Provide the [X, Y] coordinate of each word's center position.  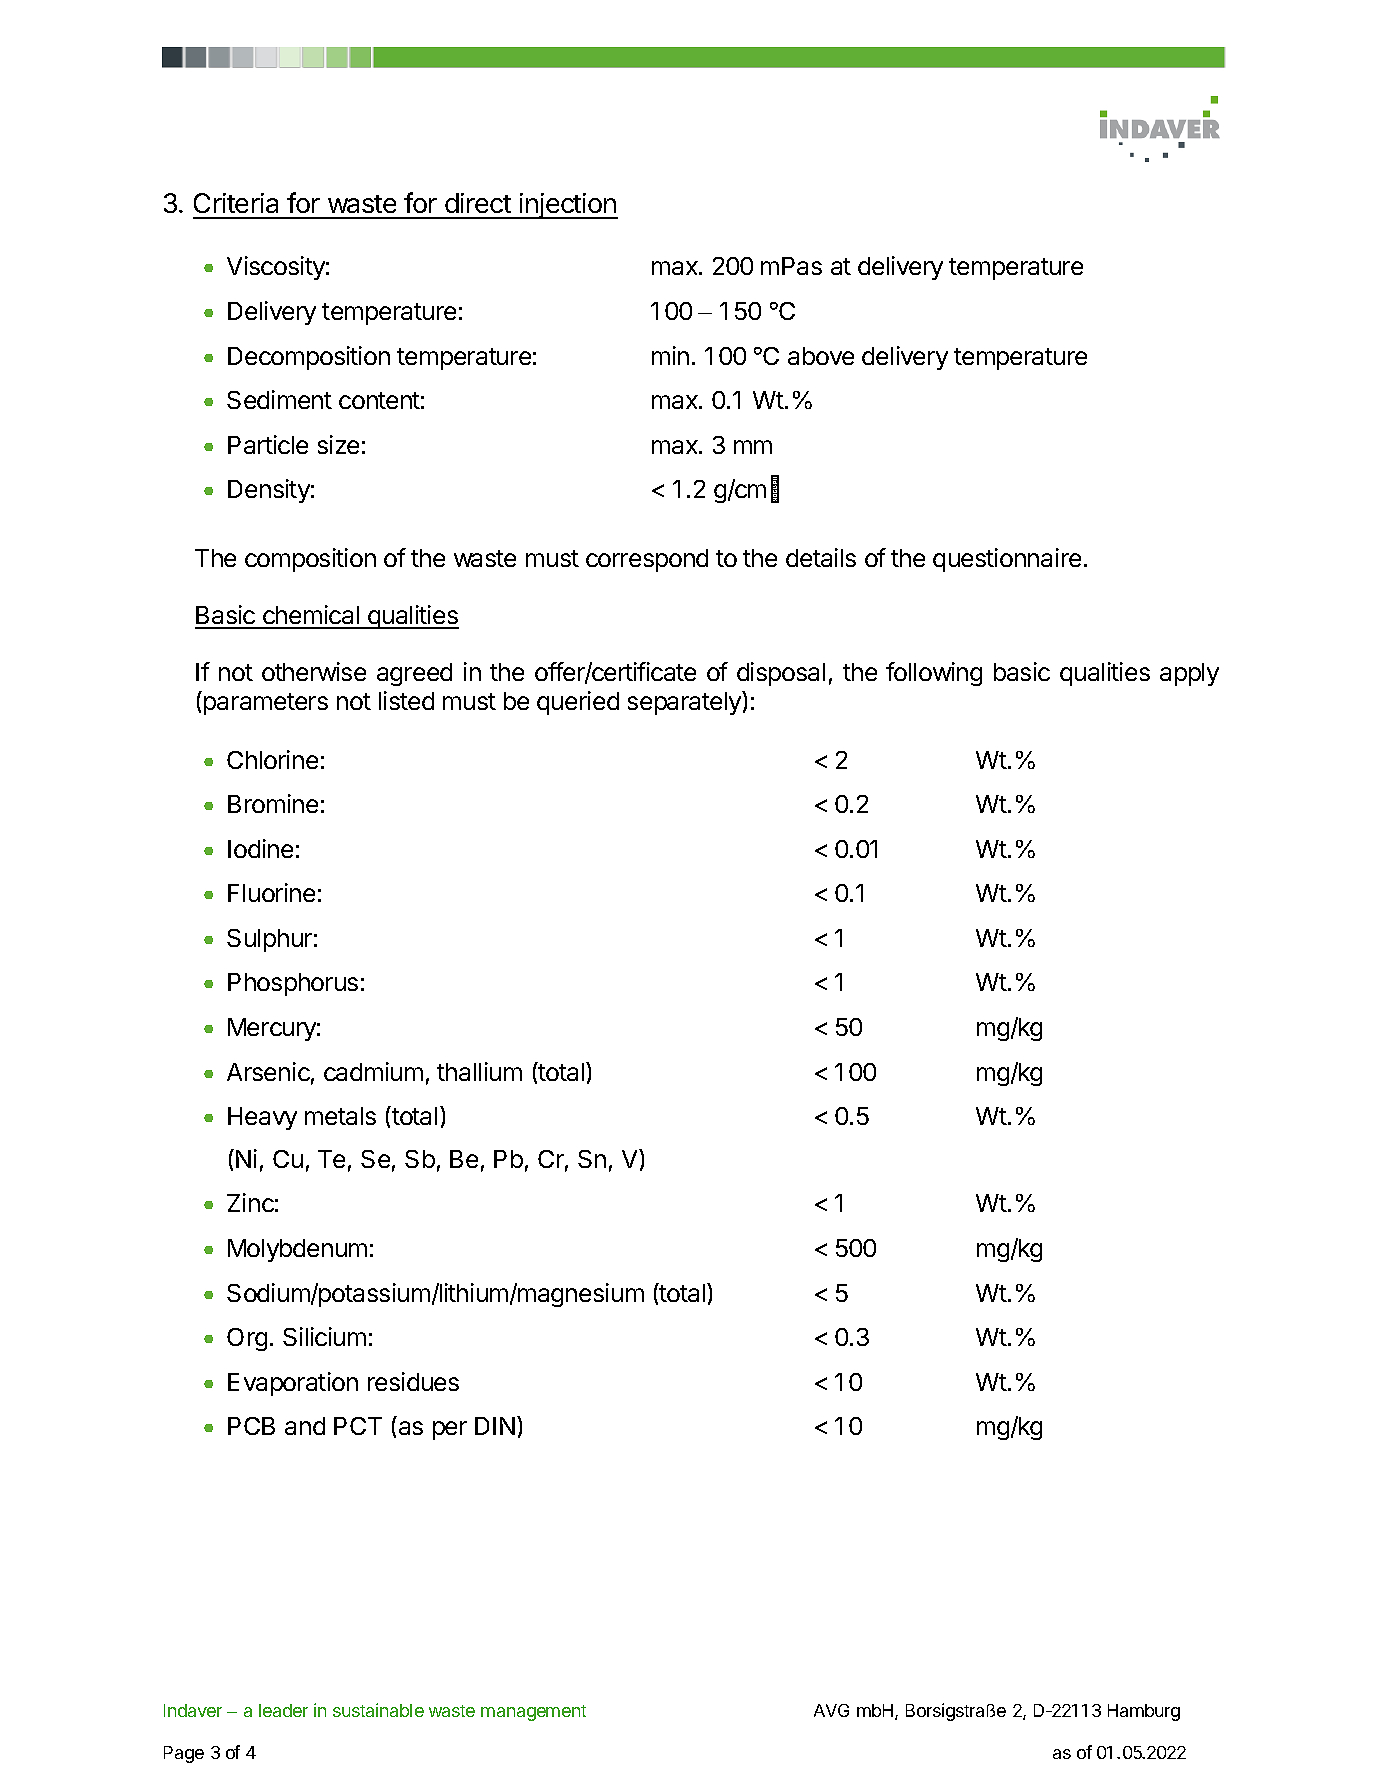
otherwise [314, 671]
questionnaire [1007, 560]
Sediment [279, 399]
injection [568, 206]
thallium [479, 1071]
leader [283, 1710]
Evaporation [293, 1384]
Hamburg [1144, 1712]
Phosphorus [293, 984]
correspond [647, 560]
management [533, 1713]
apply [1189, 674]
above [821, 356]
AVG [831, 1710]
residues [413, 1381]
